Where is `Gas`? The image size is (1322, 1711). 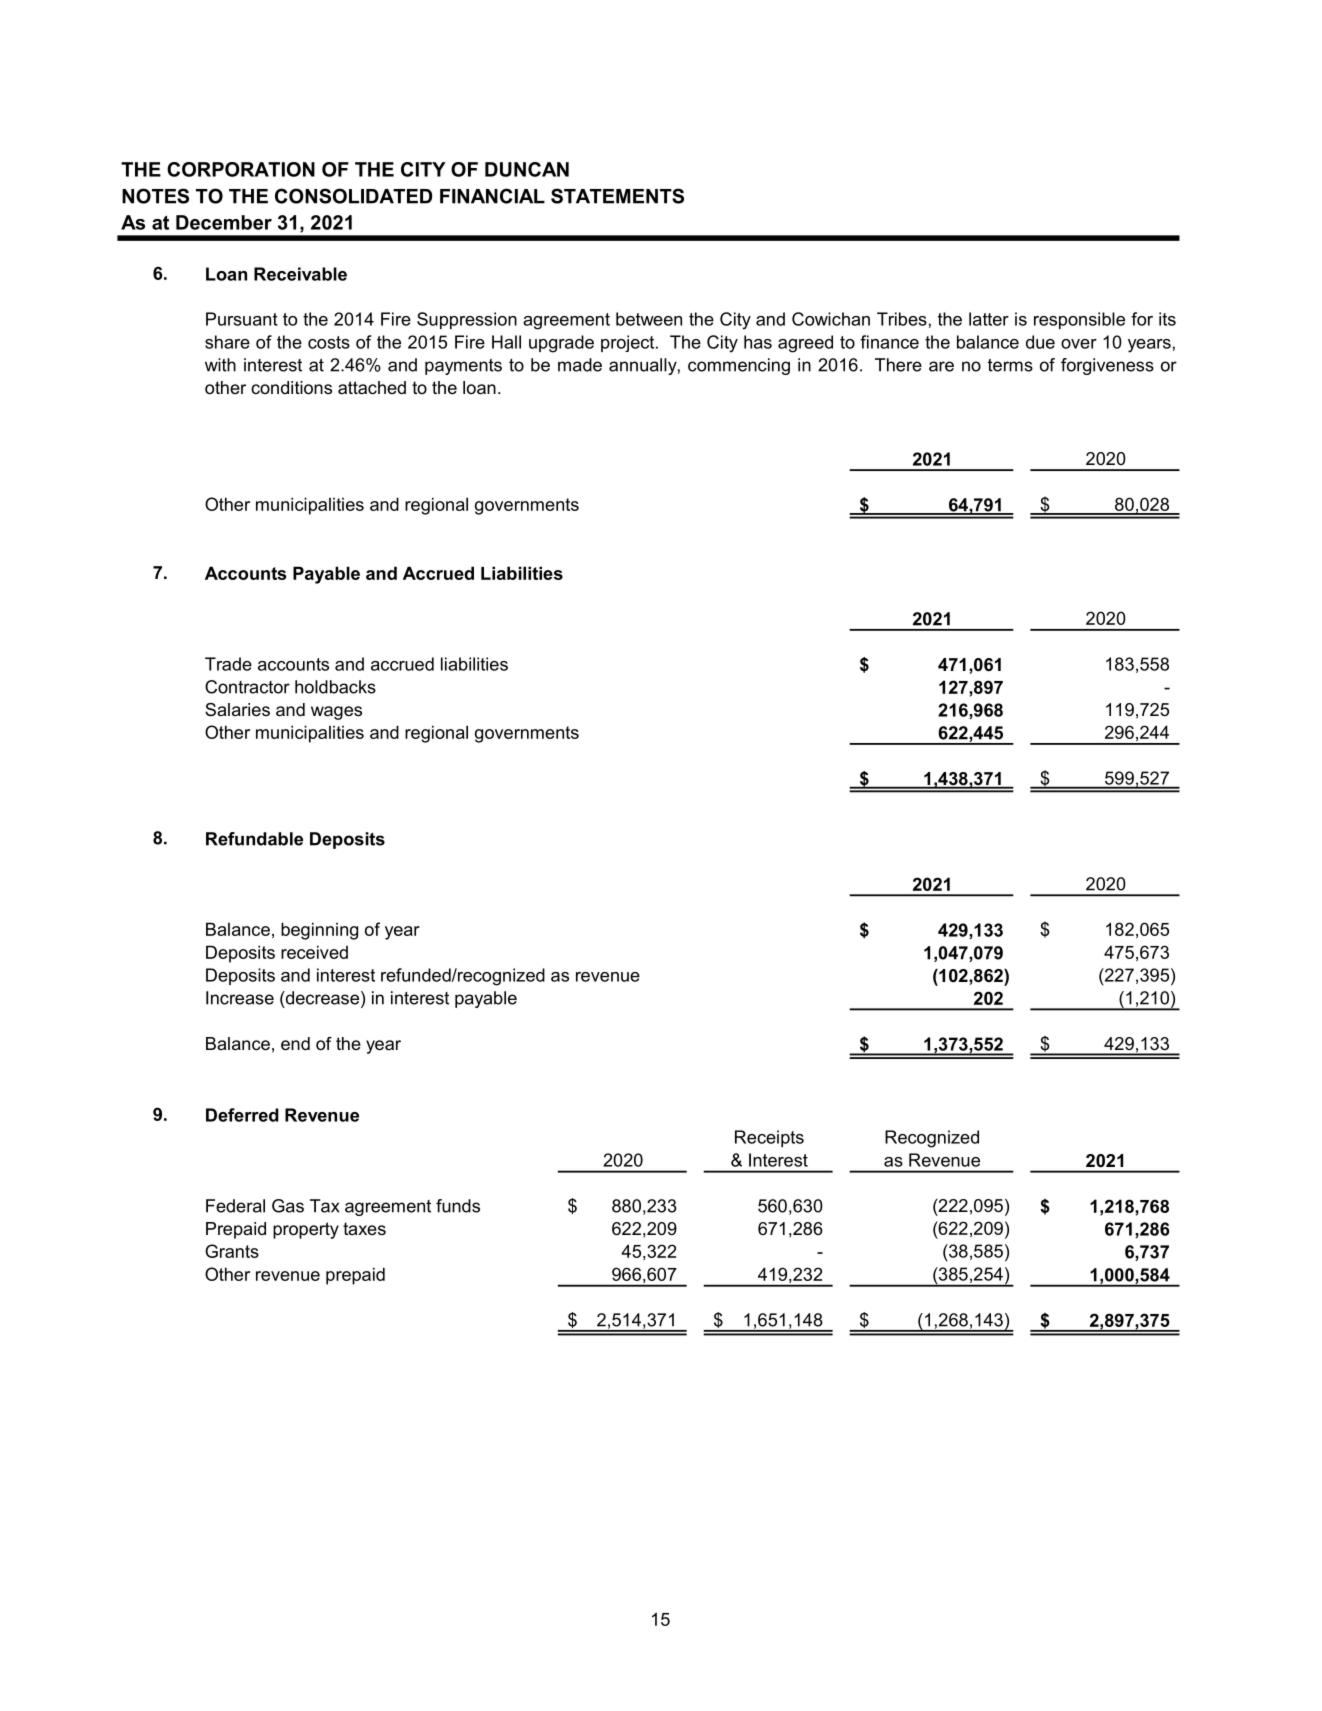
Gas is located at coordinates (288, 1206).
